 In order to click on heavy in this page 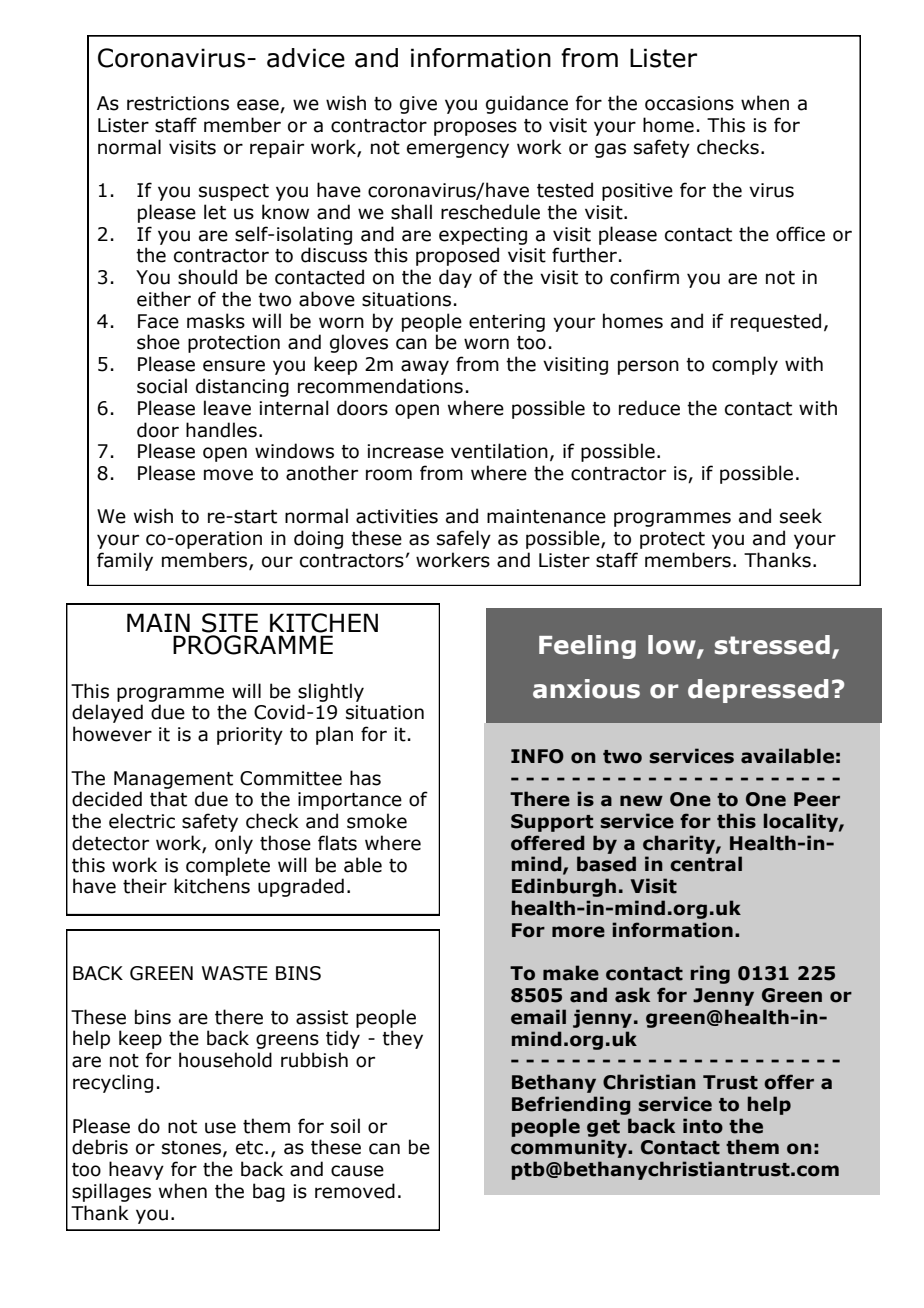, I will do `click(136, 1170)`.
